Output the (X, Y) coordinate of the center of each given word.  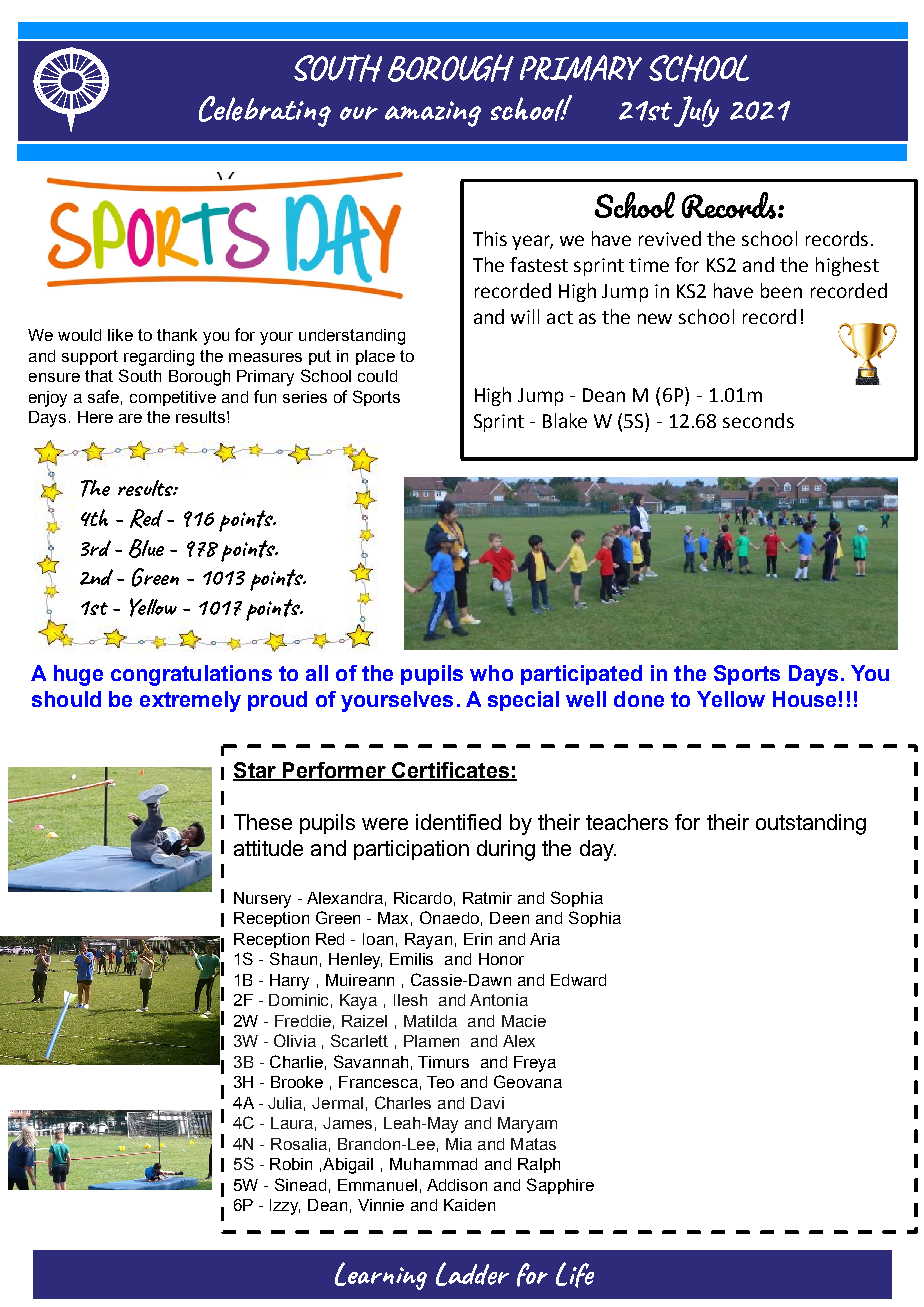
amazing (433, 114)
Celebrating (265, 111)
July (696, 111)
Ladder (472, 1274)
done (639, 699)
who (491, 673)
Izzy (285, 1207)
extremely (190, 701)
